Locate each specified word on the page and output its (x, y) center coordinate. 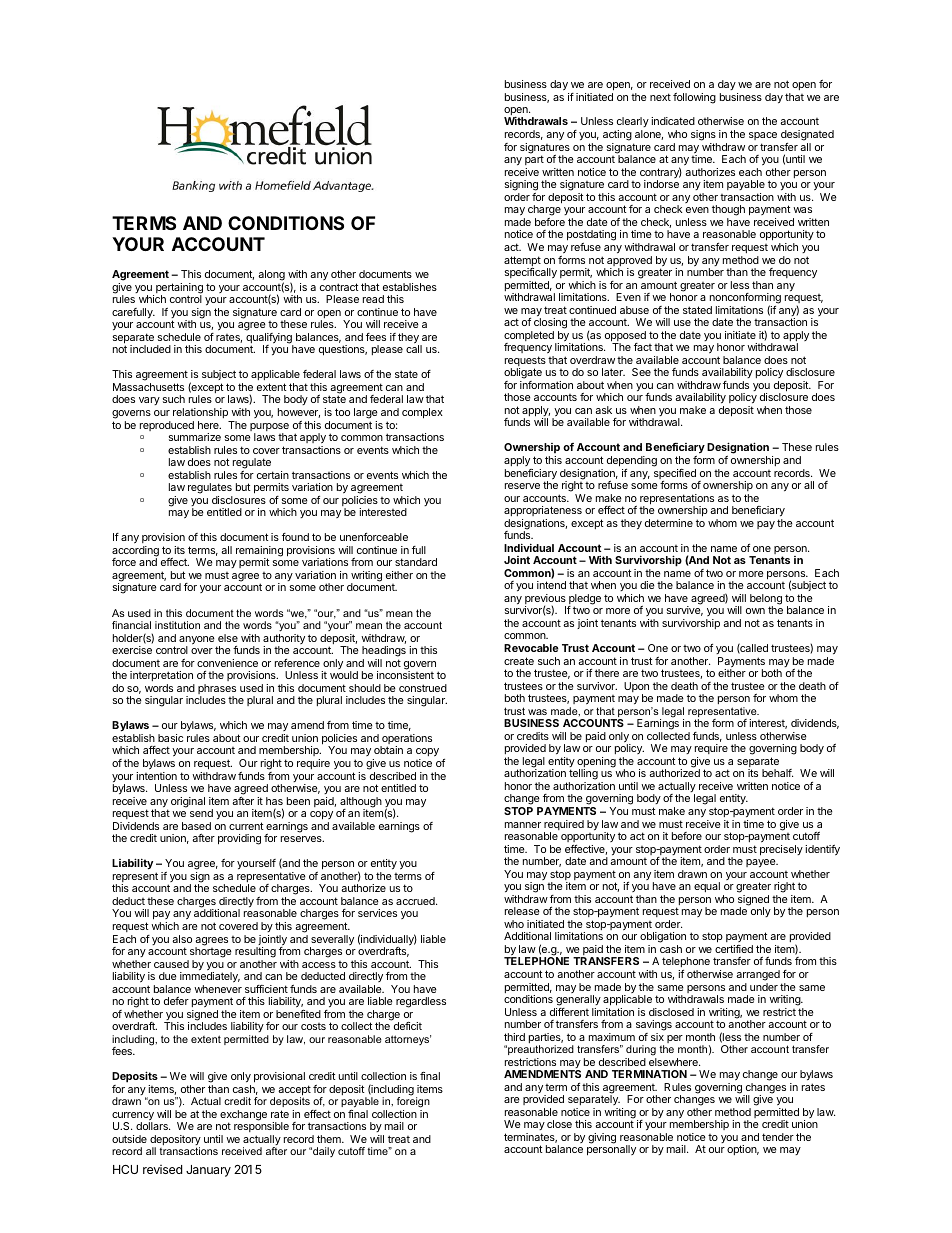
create (519, 661)
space (763, 136)
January (208, 1171)
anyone (198, 641)
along (271, 276)
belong (766, 600)
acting (617, 135)
